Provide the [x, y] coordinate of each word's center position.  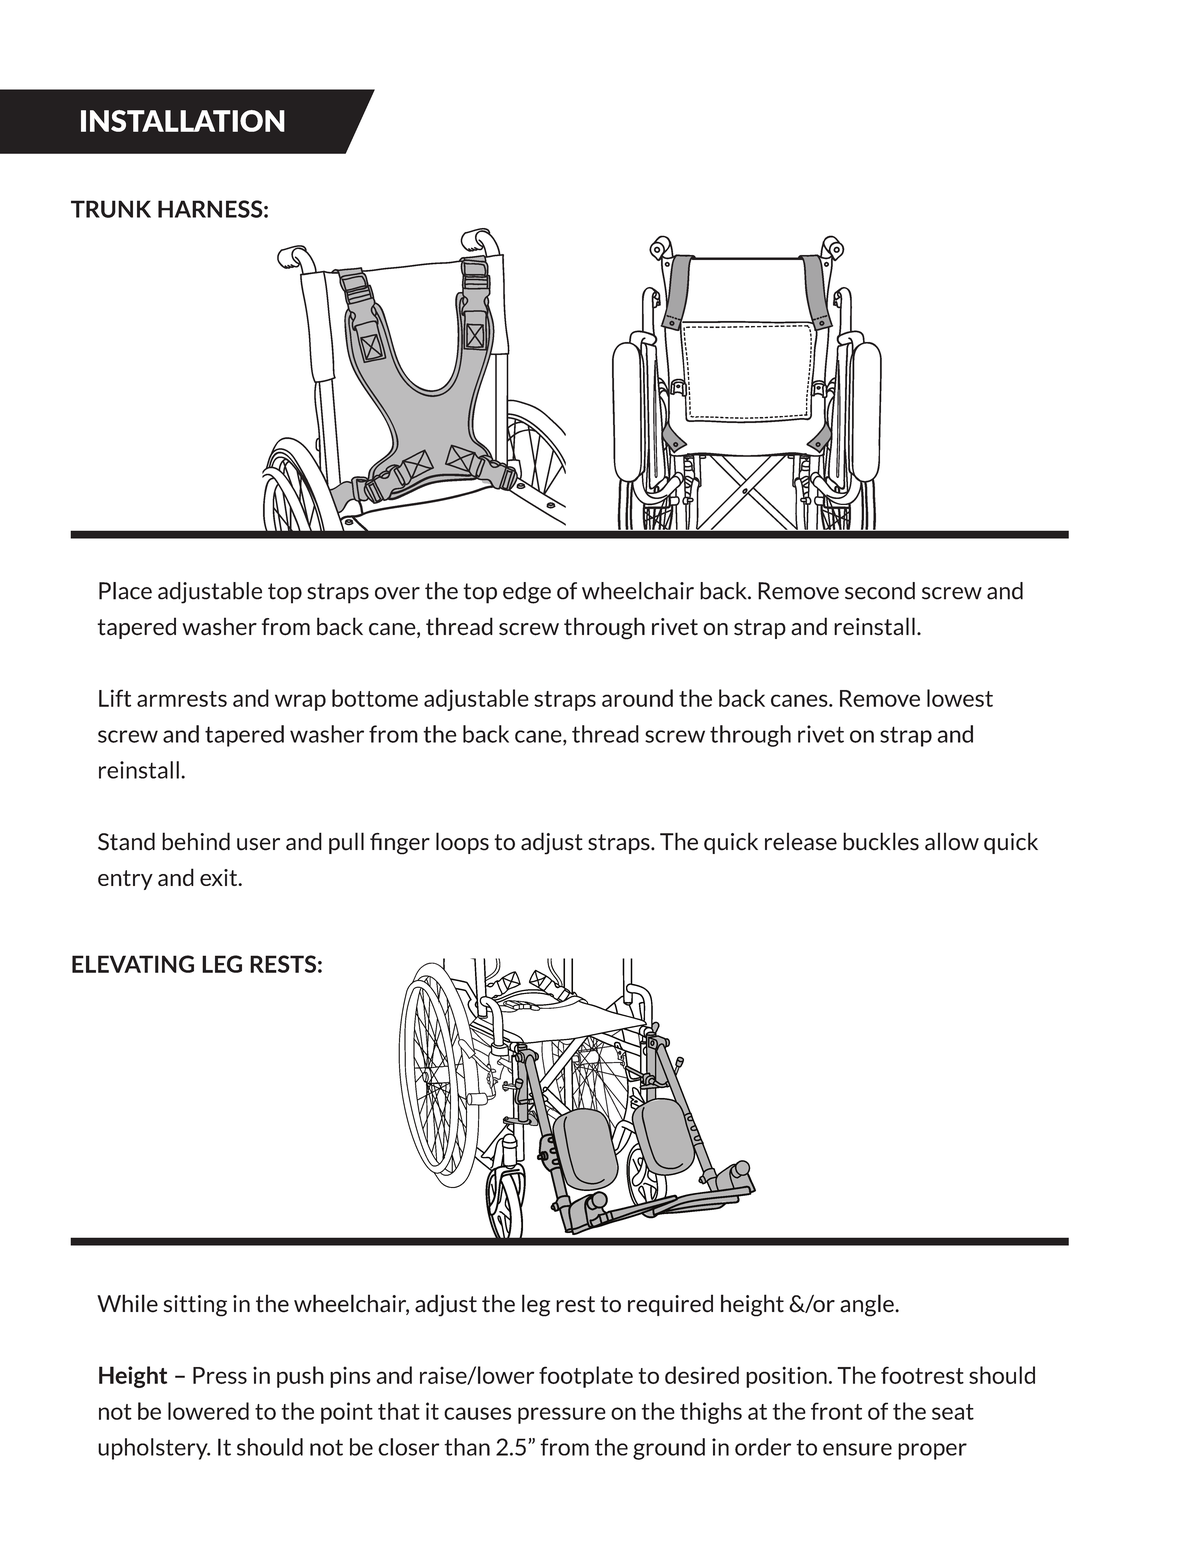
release [801, 841]
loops [462, 843]
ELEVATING [133, 964]
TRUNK [111, 209]
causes [477, 1413]
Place [125, 591]
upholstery [154, 1449]
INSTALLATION [183, 121]
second [880, 591]
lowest [960, 698]
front [836, 1411]
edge [527, 593]
